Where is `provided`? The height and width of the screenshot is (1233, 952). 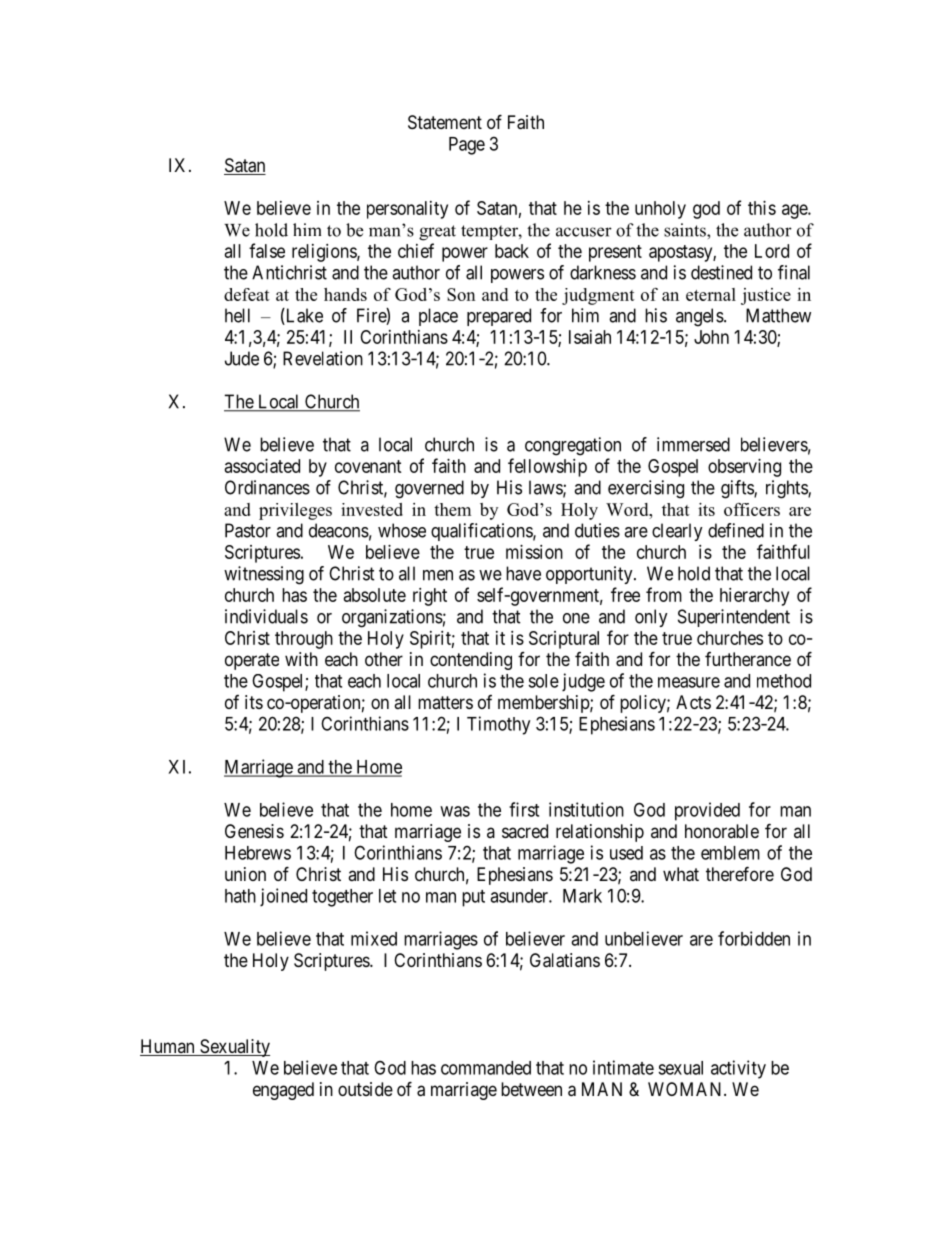
provided is located at coordinates (707, 811).
